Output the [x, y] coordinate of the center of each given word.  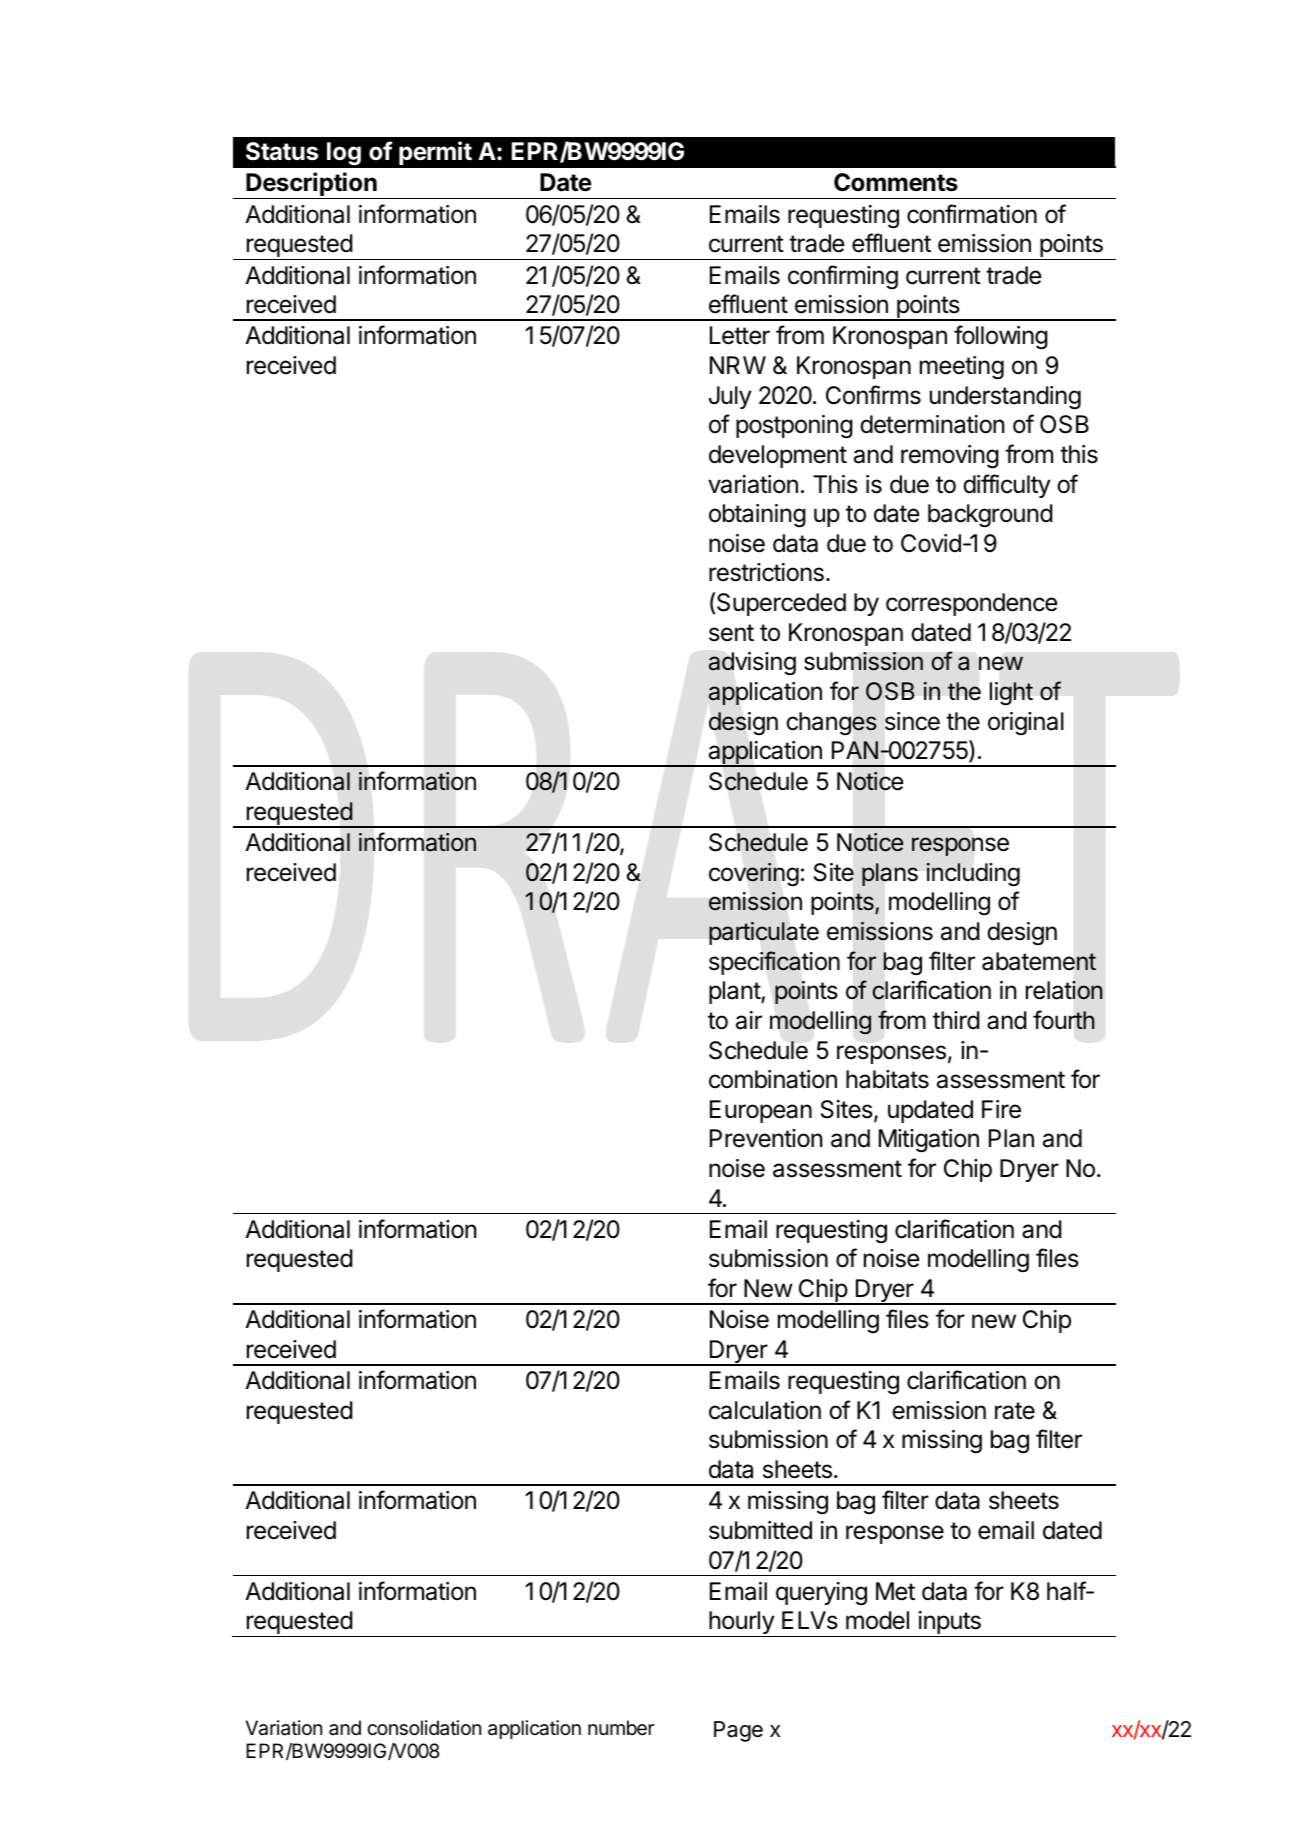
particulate [764, 933]
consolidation [424, 1728]
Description [311, 185]
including [973, 875]
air [749, 1020]
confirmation [972, 214]
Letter [740, 335]
